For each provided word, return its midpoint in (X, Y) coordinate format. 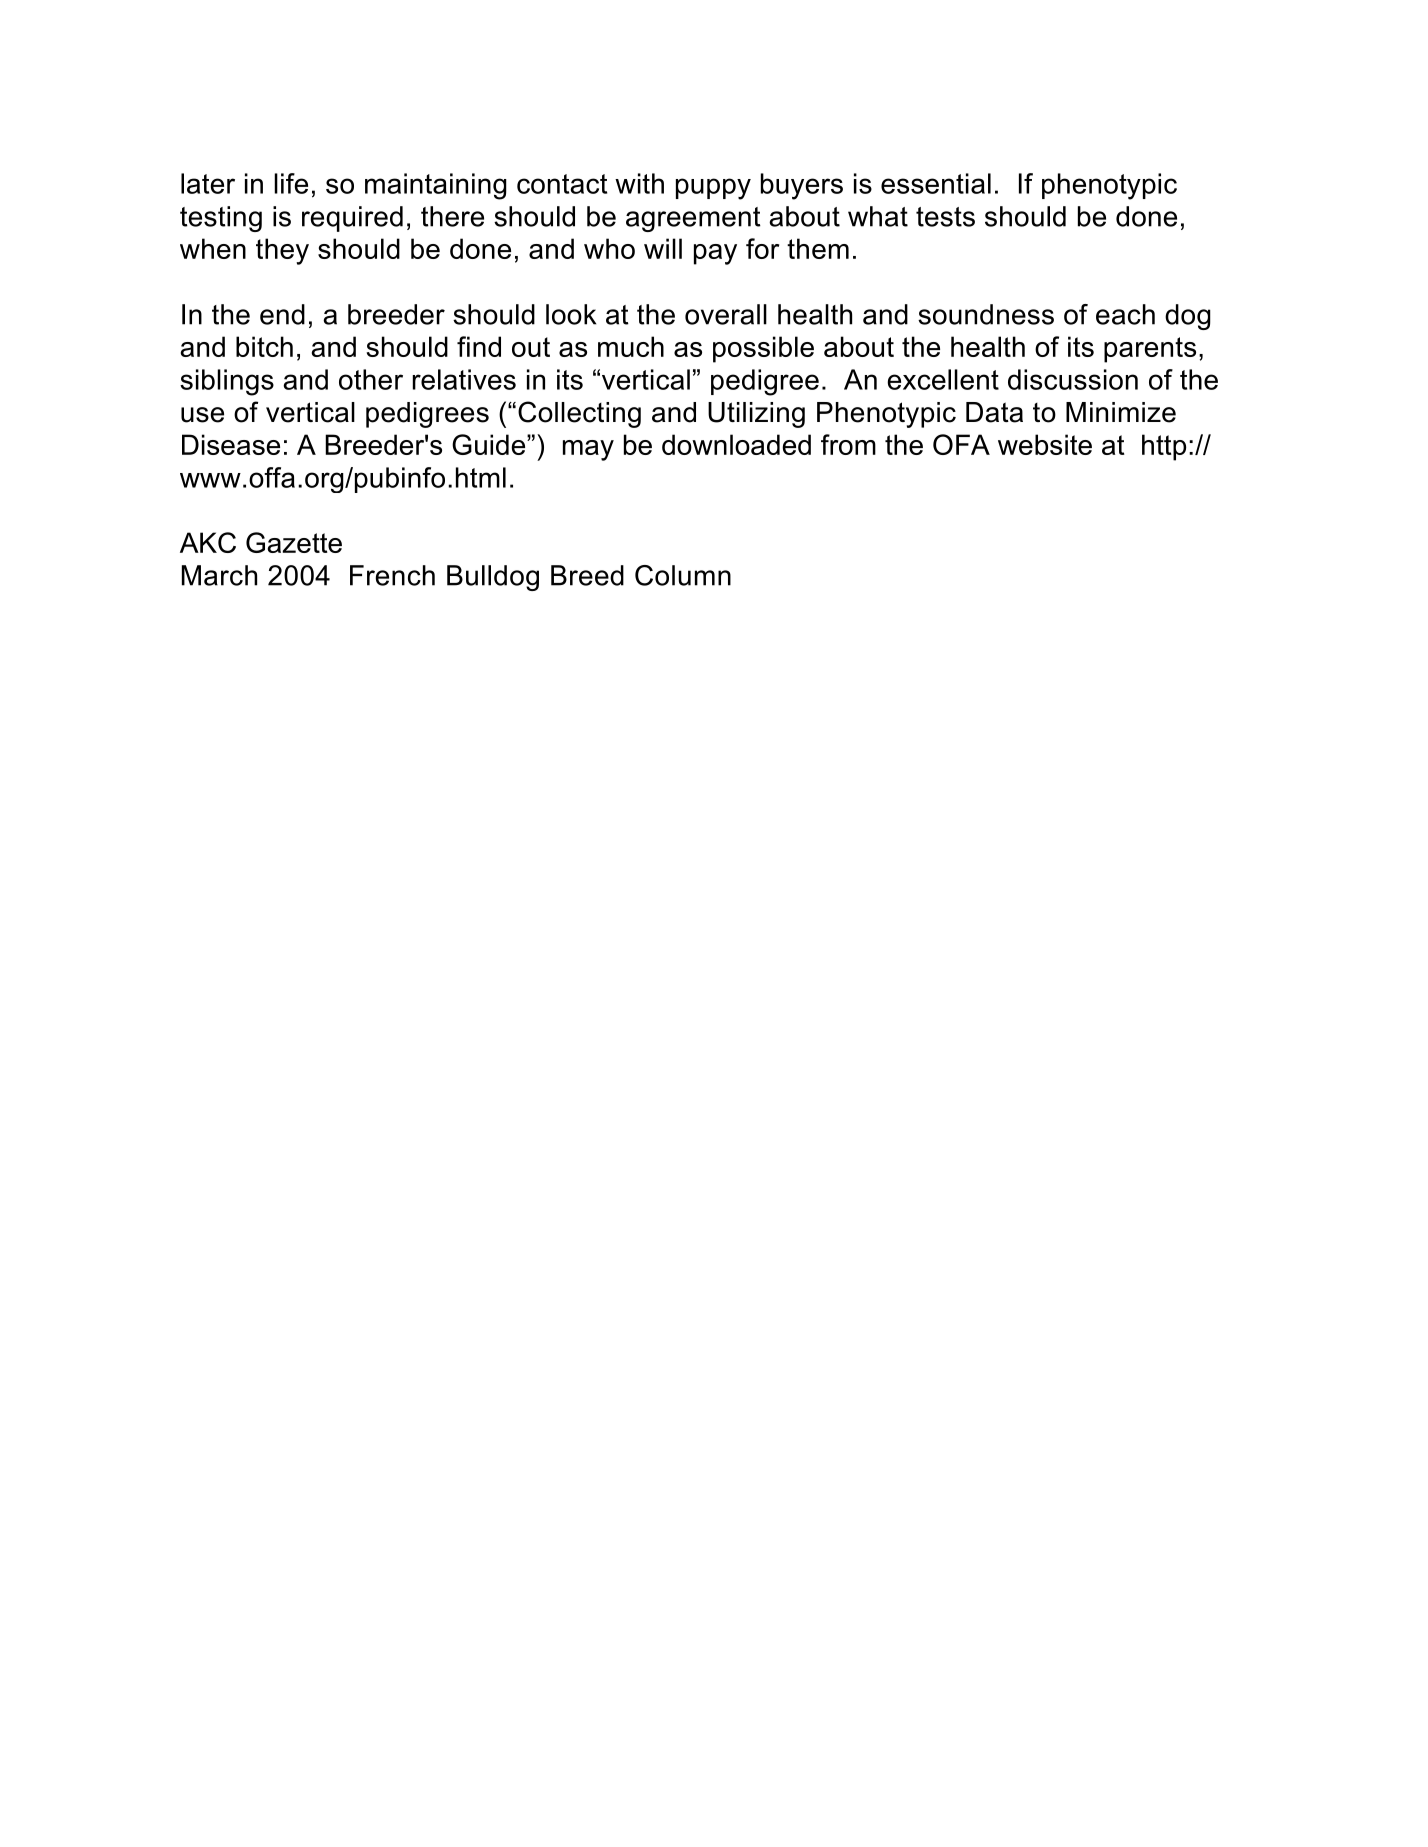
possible (763, 349)
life (291, 183)
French (392, 575)
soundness (986, 314)
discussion (1073, 379)
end (282, 314)
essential (936, 183)
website (1045, 444)
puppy (713, 189)
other (371, 379)
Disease (231, 444)
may (588, 450)
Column (683, 575)
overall (726, 314)
